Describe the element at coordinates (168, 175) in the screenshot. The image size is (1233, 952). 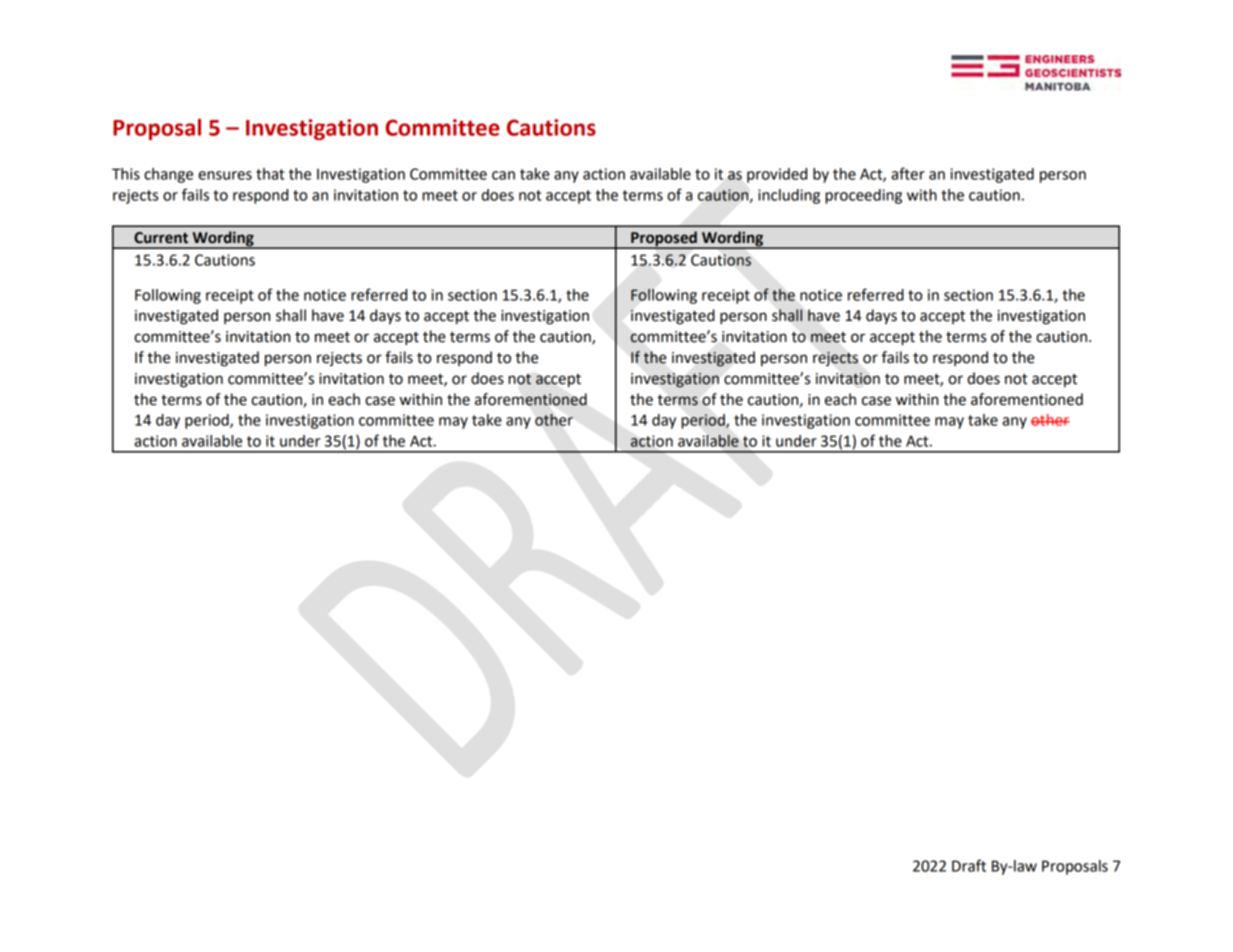
I see `change` at that location.
